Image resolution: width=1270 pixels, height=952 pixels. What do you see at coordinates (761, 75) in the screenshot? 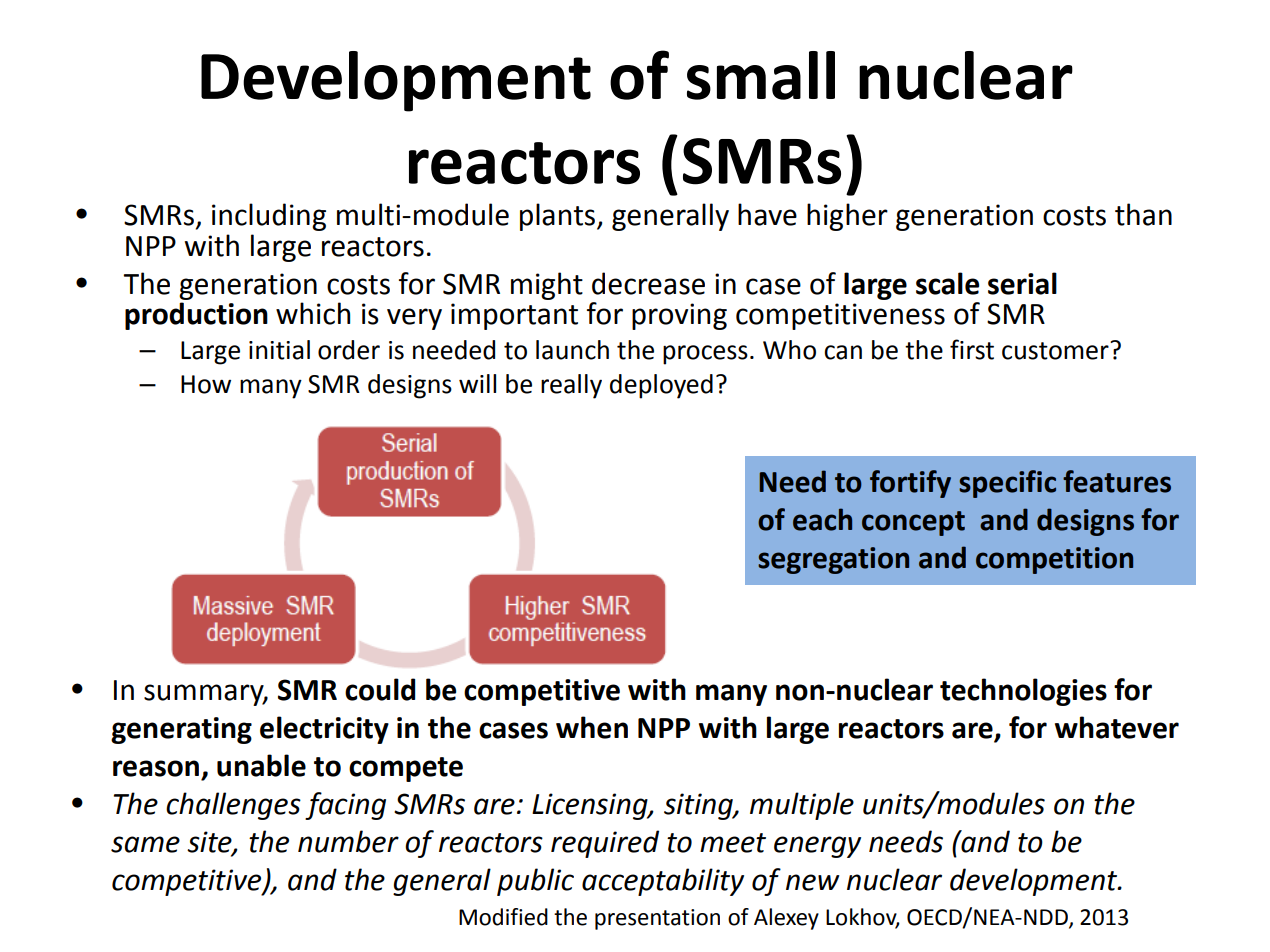
I see `small` at bounding box center [761, 75].
